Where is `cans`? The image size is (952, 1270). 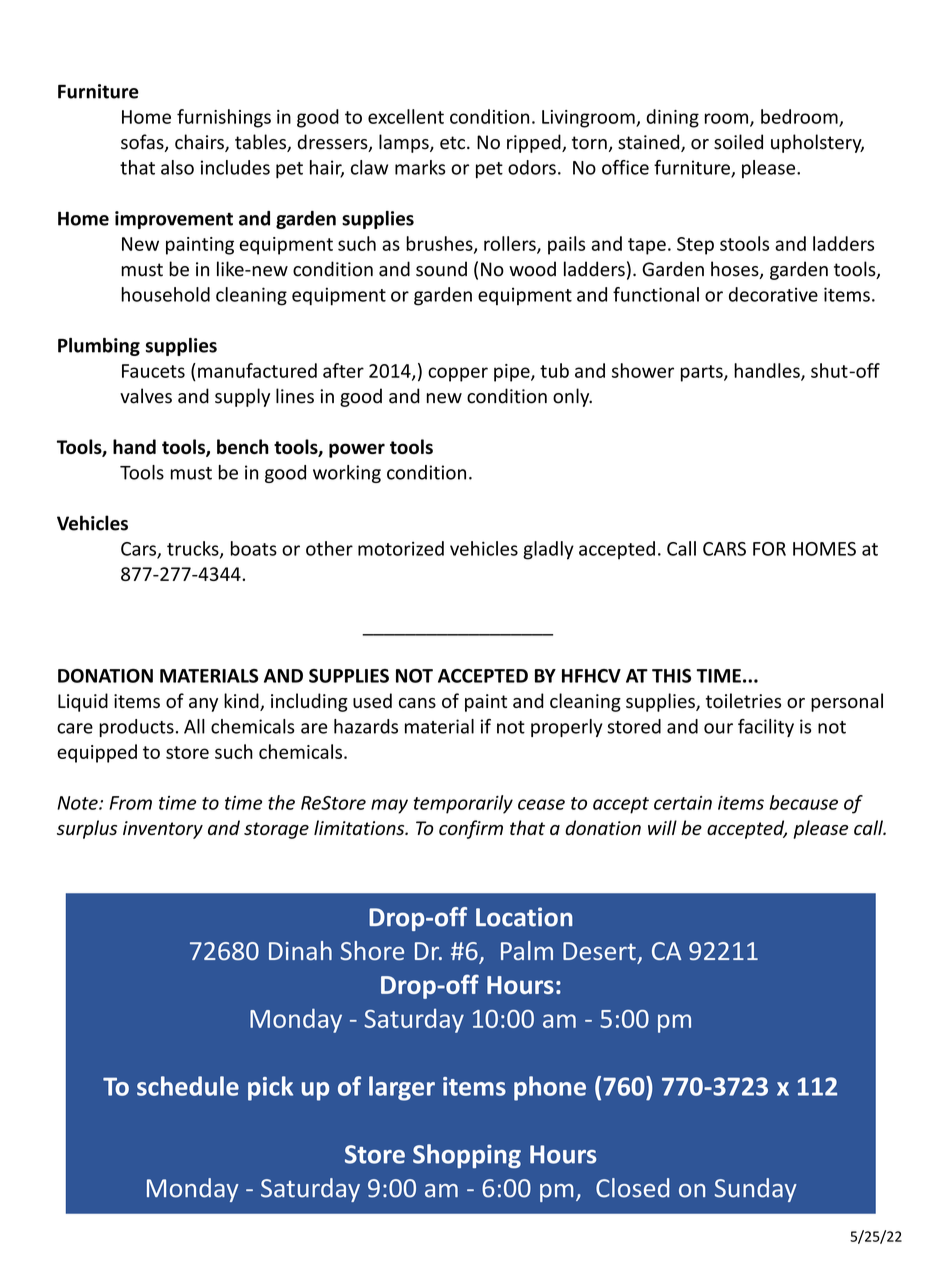 cans is located at coordinates (417, 703).
